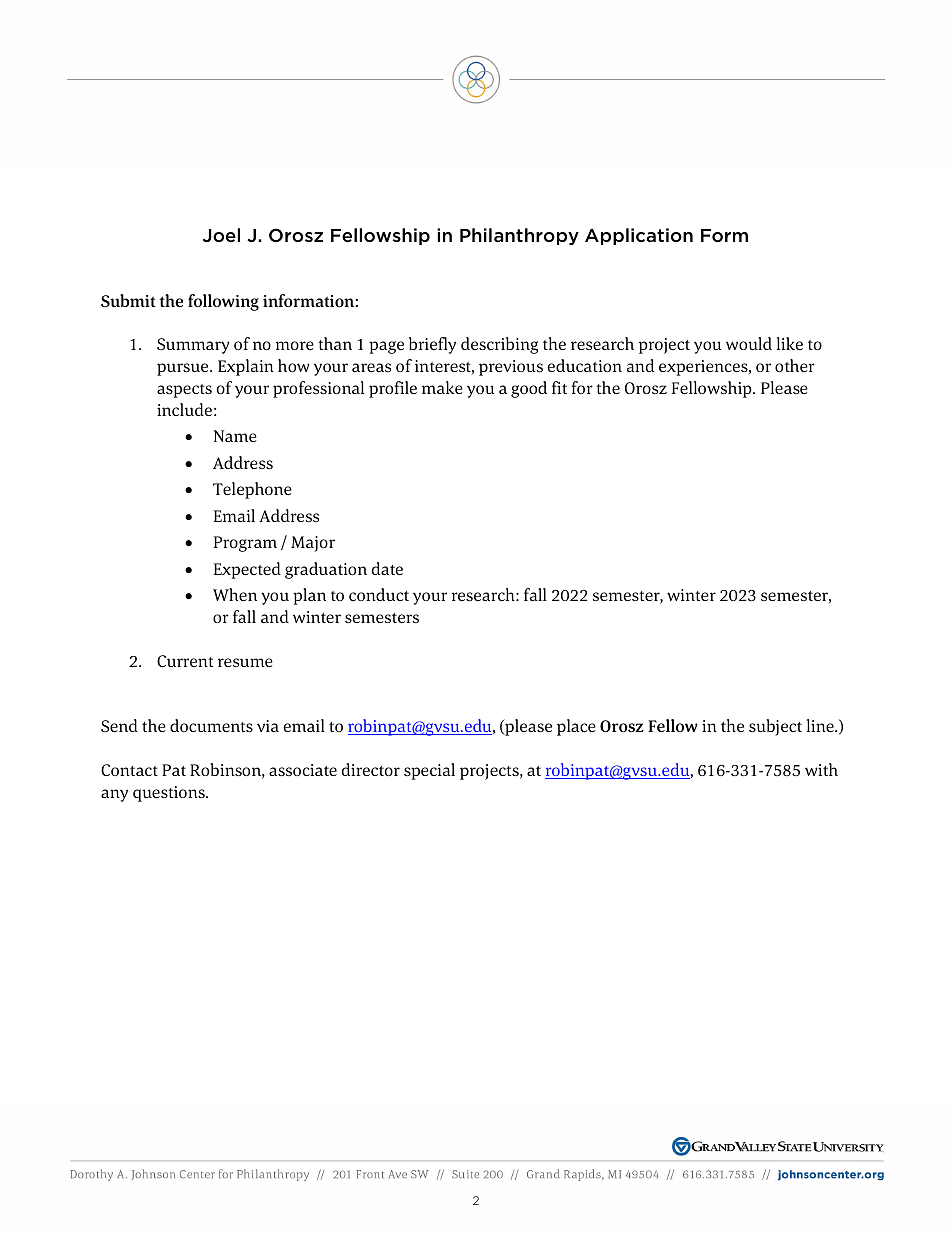 Image resolution: width=952 pixels, height=1233 pixels. What do you see at coordinates (170, 794) in the image?
I see `questions` at bounding box center [170, 794].
